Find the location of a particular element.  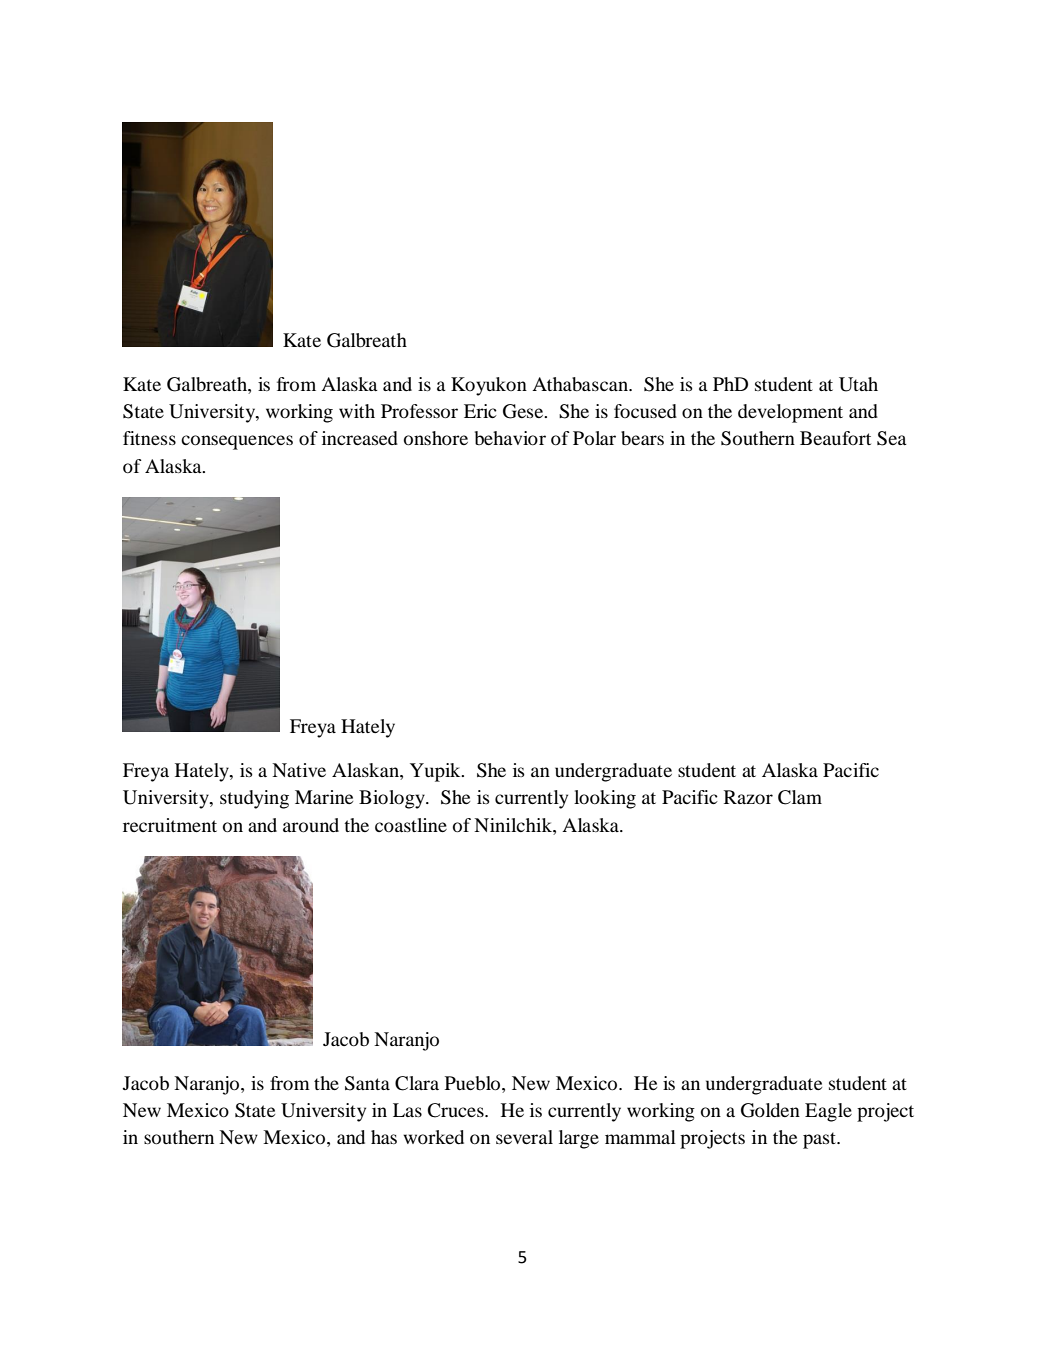

looking is located at coordinates (605, 799).
